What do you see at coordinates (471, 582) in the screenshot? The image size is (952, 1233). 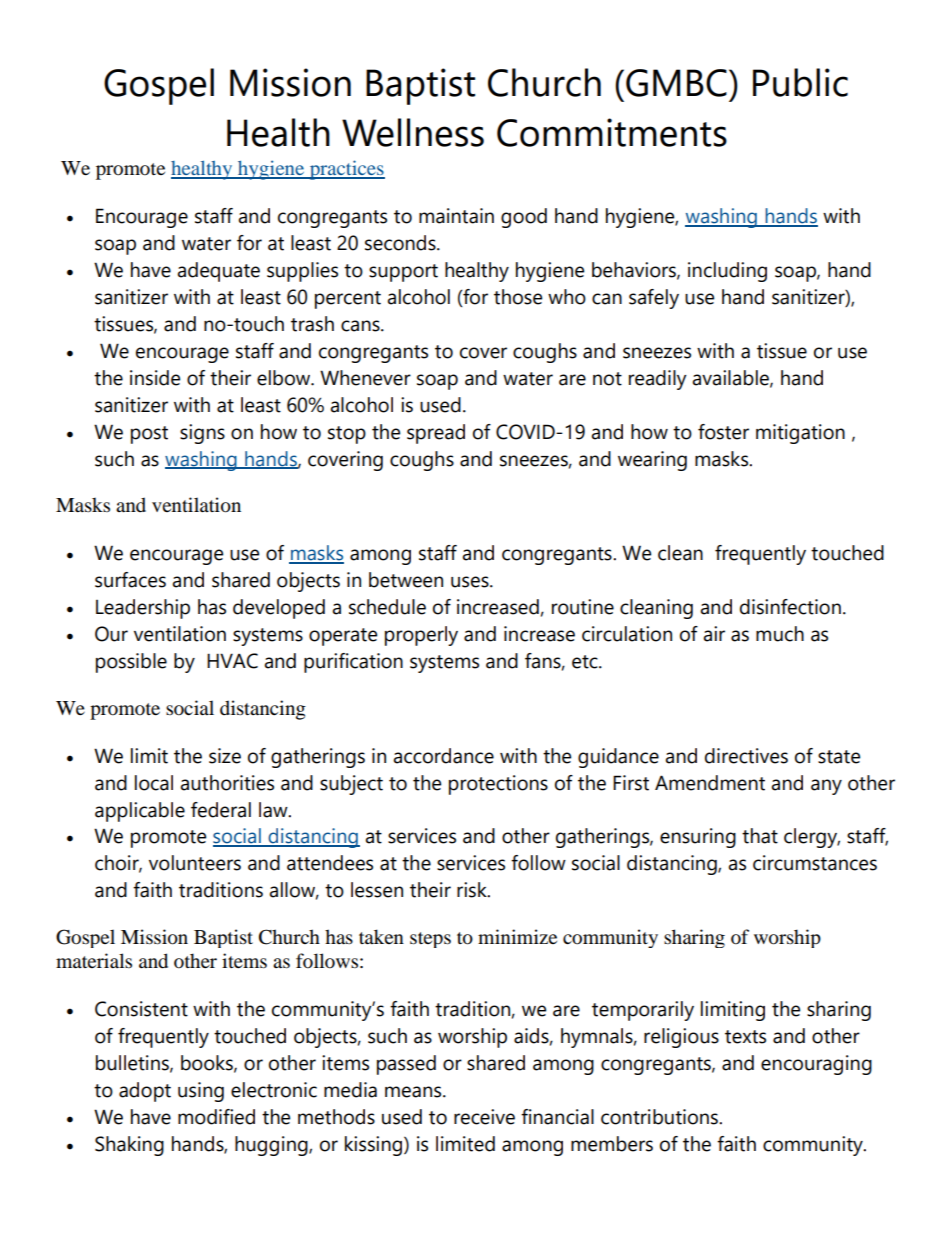 I see `uses` at bounding box center [471, 582].
